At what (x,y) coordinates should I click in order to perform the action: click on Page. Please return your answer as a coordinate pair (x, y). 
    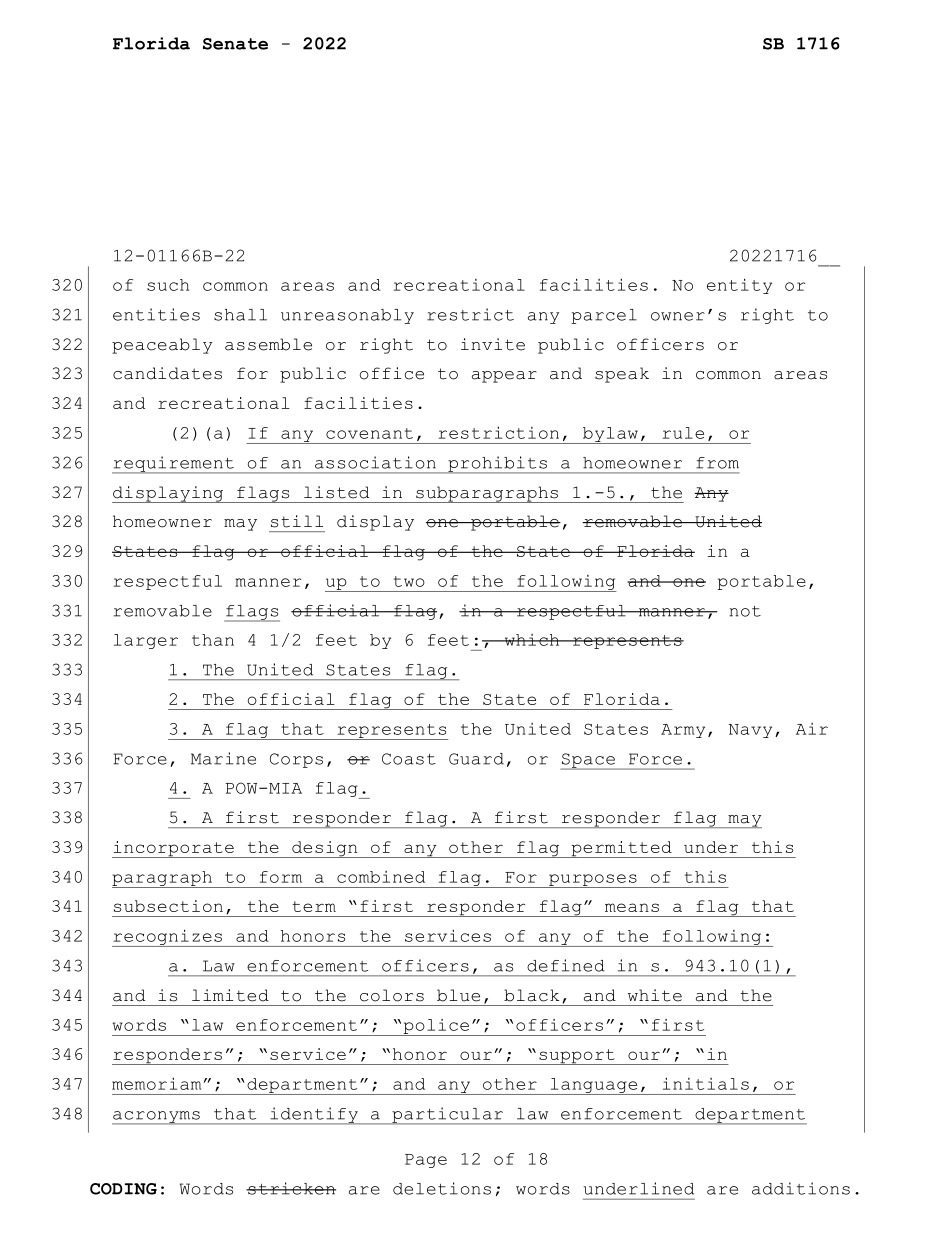
    Looking at the image, I should click on (426, 1161).
